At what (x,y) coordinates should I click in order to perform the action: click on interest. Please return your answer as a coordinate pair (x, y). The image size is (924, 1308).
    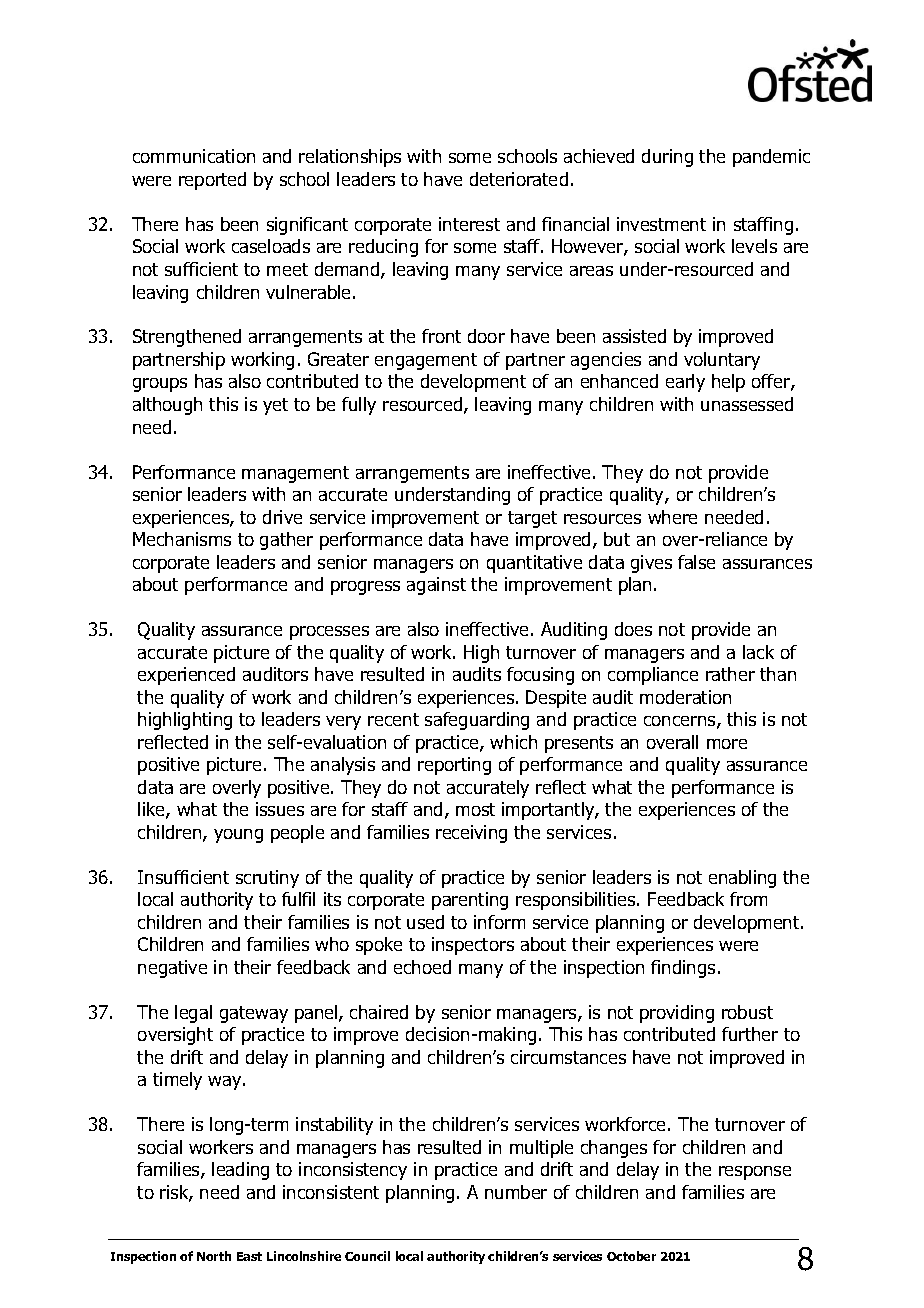
    Looking at the image, I should click on (469, 224).
